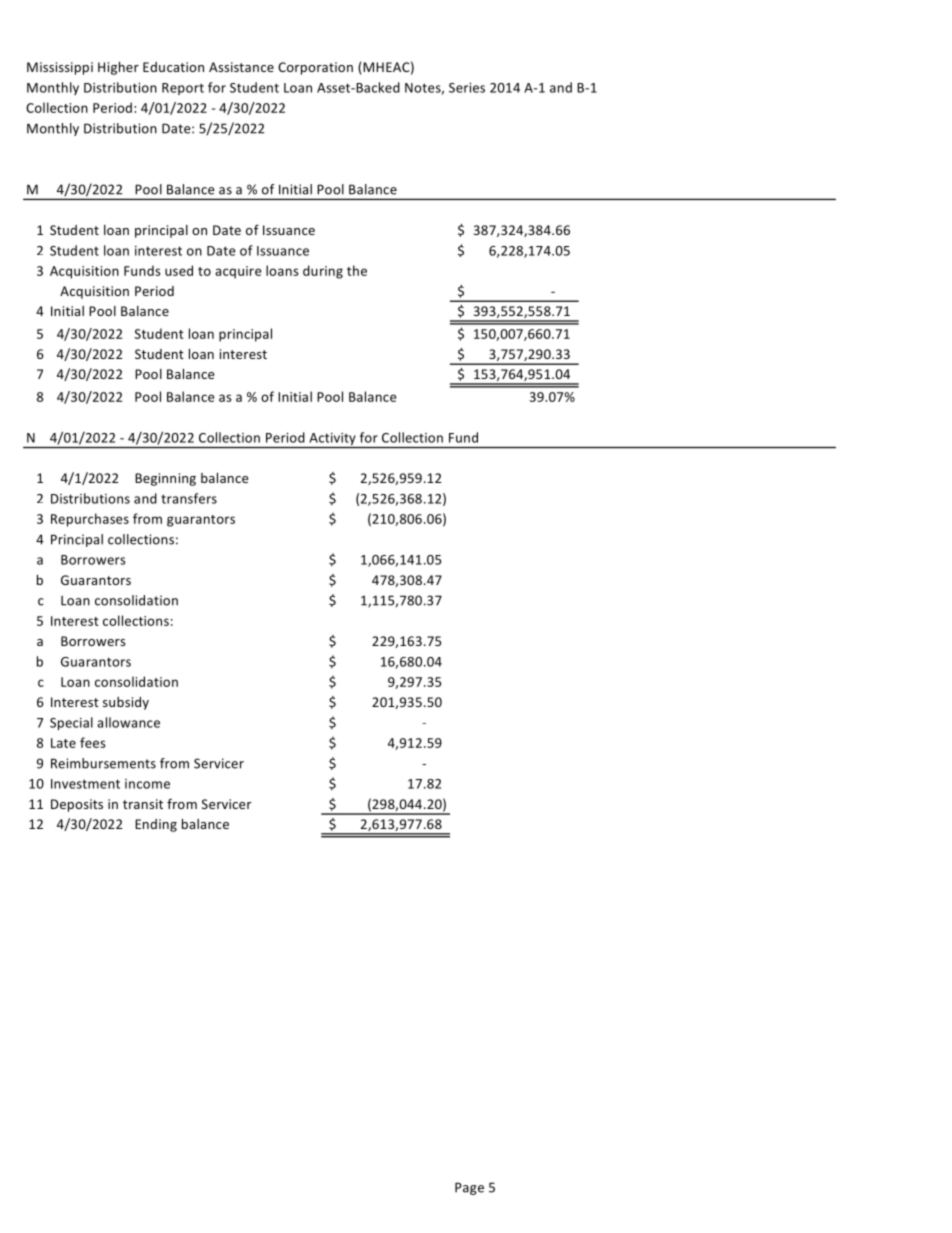  Describe the element at coordinates (118, 68) in the screenshot. I see `Higher` at that location.
